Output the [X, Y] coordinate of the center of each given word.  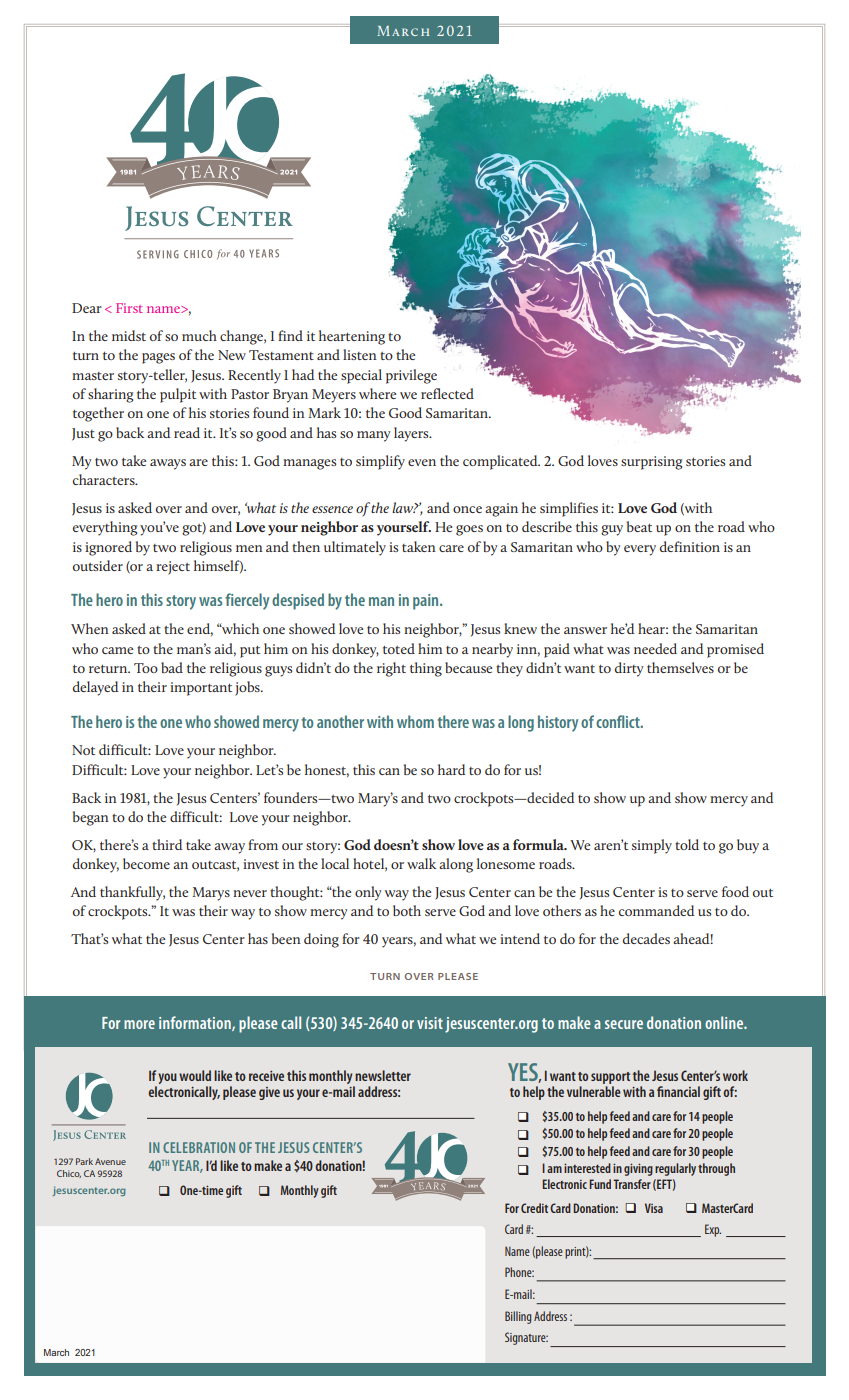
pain [427, 602]
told [687, 844]
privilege [411, 376]
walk [421, 863]
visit [430, 1023]
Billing [518, 1317]
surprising [651, 463]
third [167, 844]
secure [624, 1024]
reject [173, 568]
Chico [69, 1174]
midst [129, 335]
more [139, 1024]
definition [690, 546]
